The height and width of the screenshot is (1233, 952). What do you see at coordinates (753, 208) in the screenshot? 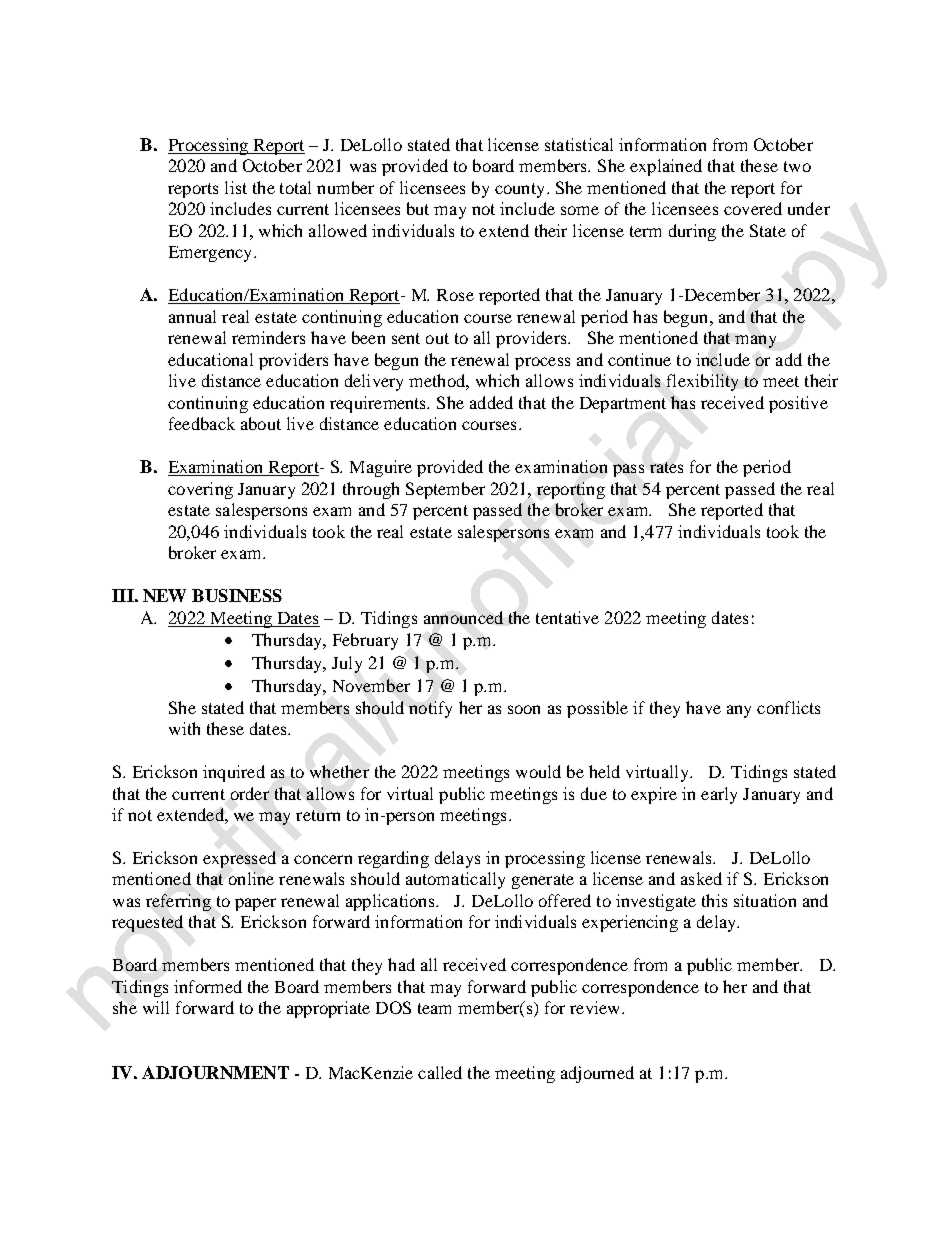
I see `covered` at bounding box center [753, 208].
